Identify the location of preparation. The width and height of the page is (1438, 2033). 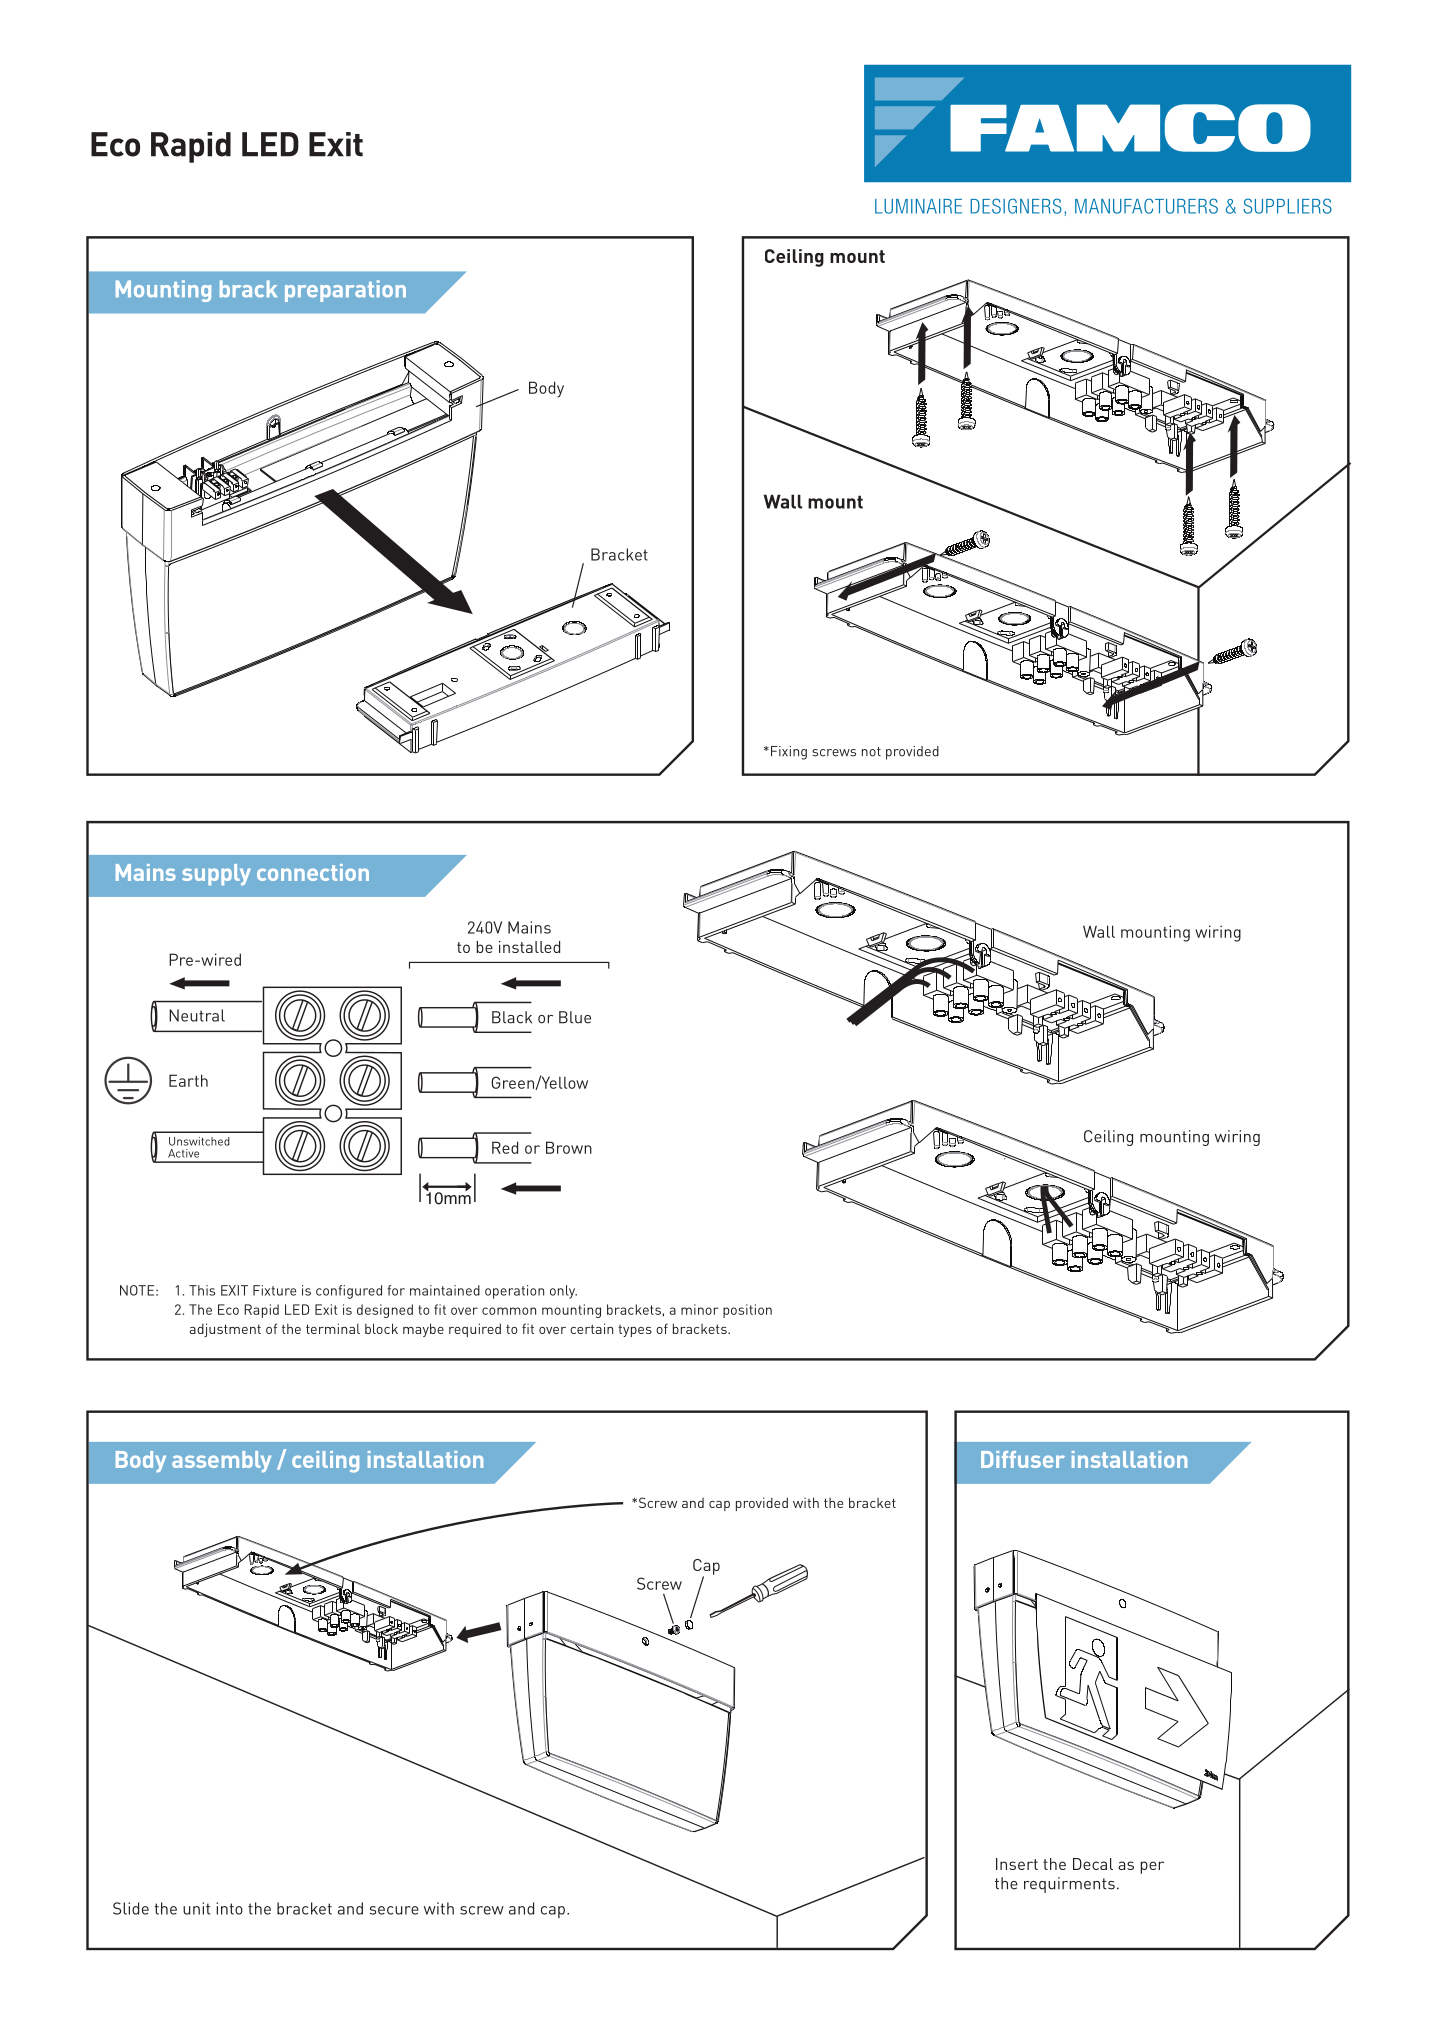
(345, 291).
